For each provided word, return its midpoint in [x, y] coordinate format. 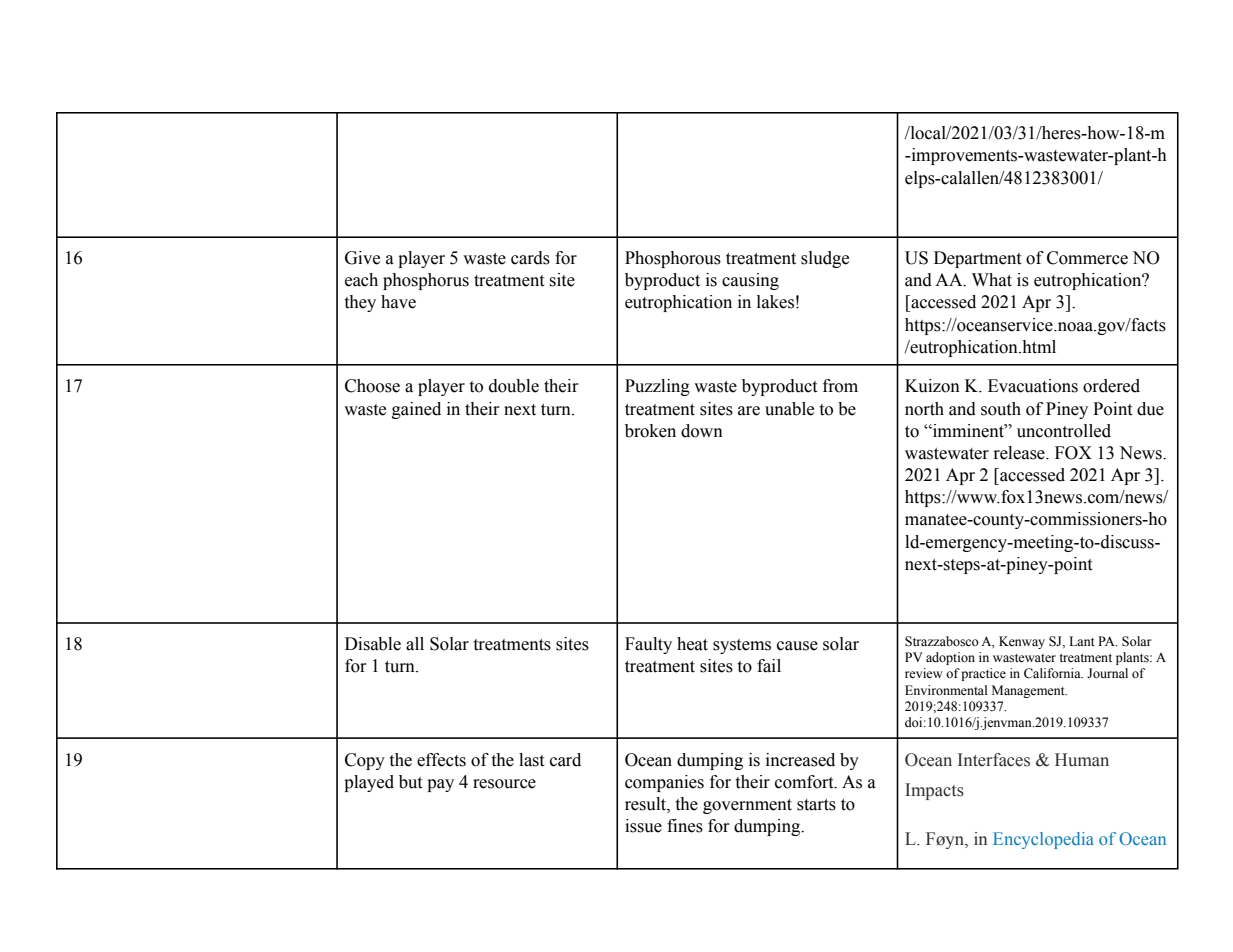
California [1053, 673]
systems [742, 646]
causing [750, 281]
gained [416, 410]
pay [440, 785]
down [702, 431]
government [747, 806]
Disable [373, 644]
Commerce [1087, 258]
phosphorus [426, 281]
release [1020, 453]
